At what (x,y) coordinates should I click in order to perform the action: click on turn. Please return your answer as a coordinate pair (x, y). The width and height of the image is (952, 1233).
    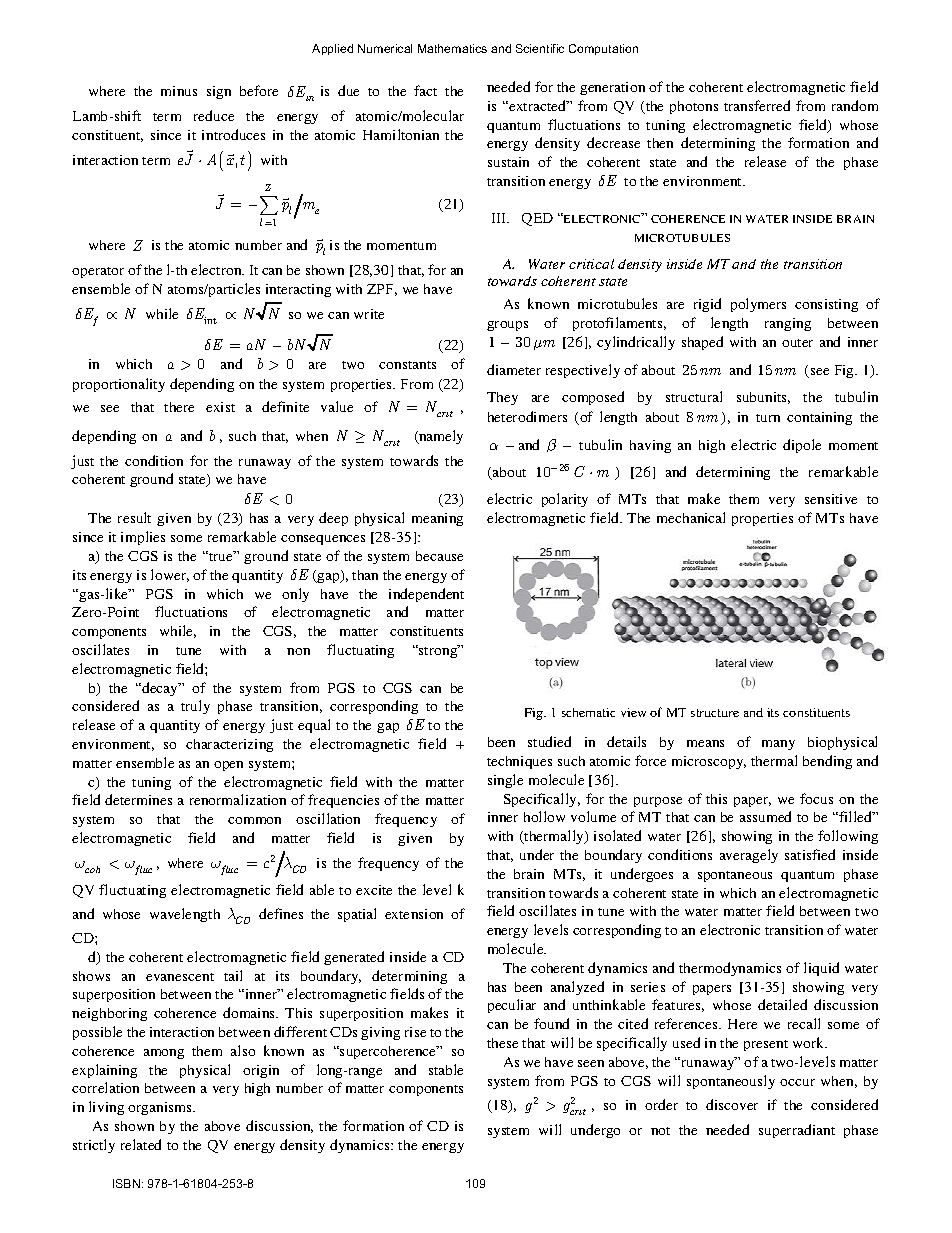
    Looking at the image, I should click on (768, 418).
